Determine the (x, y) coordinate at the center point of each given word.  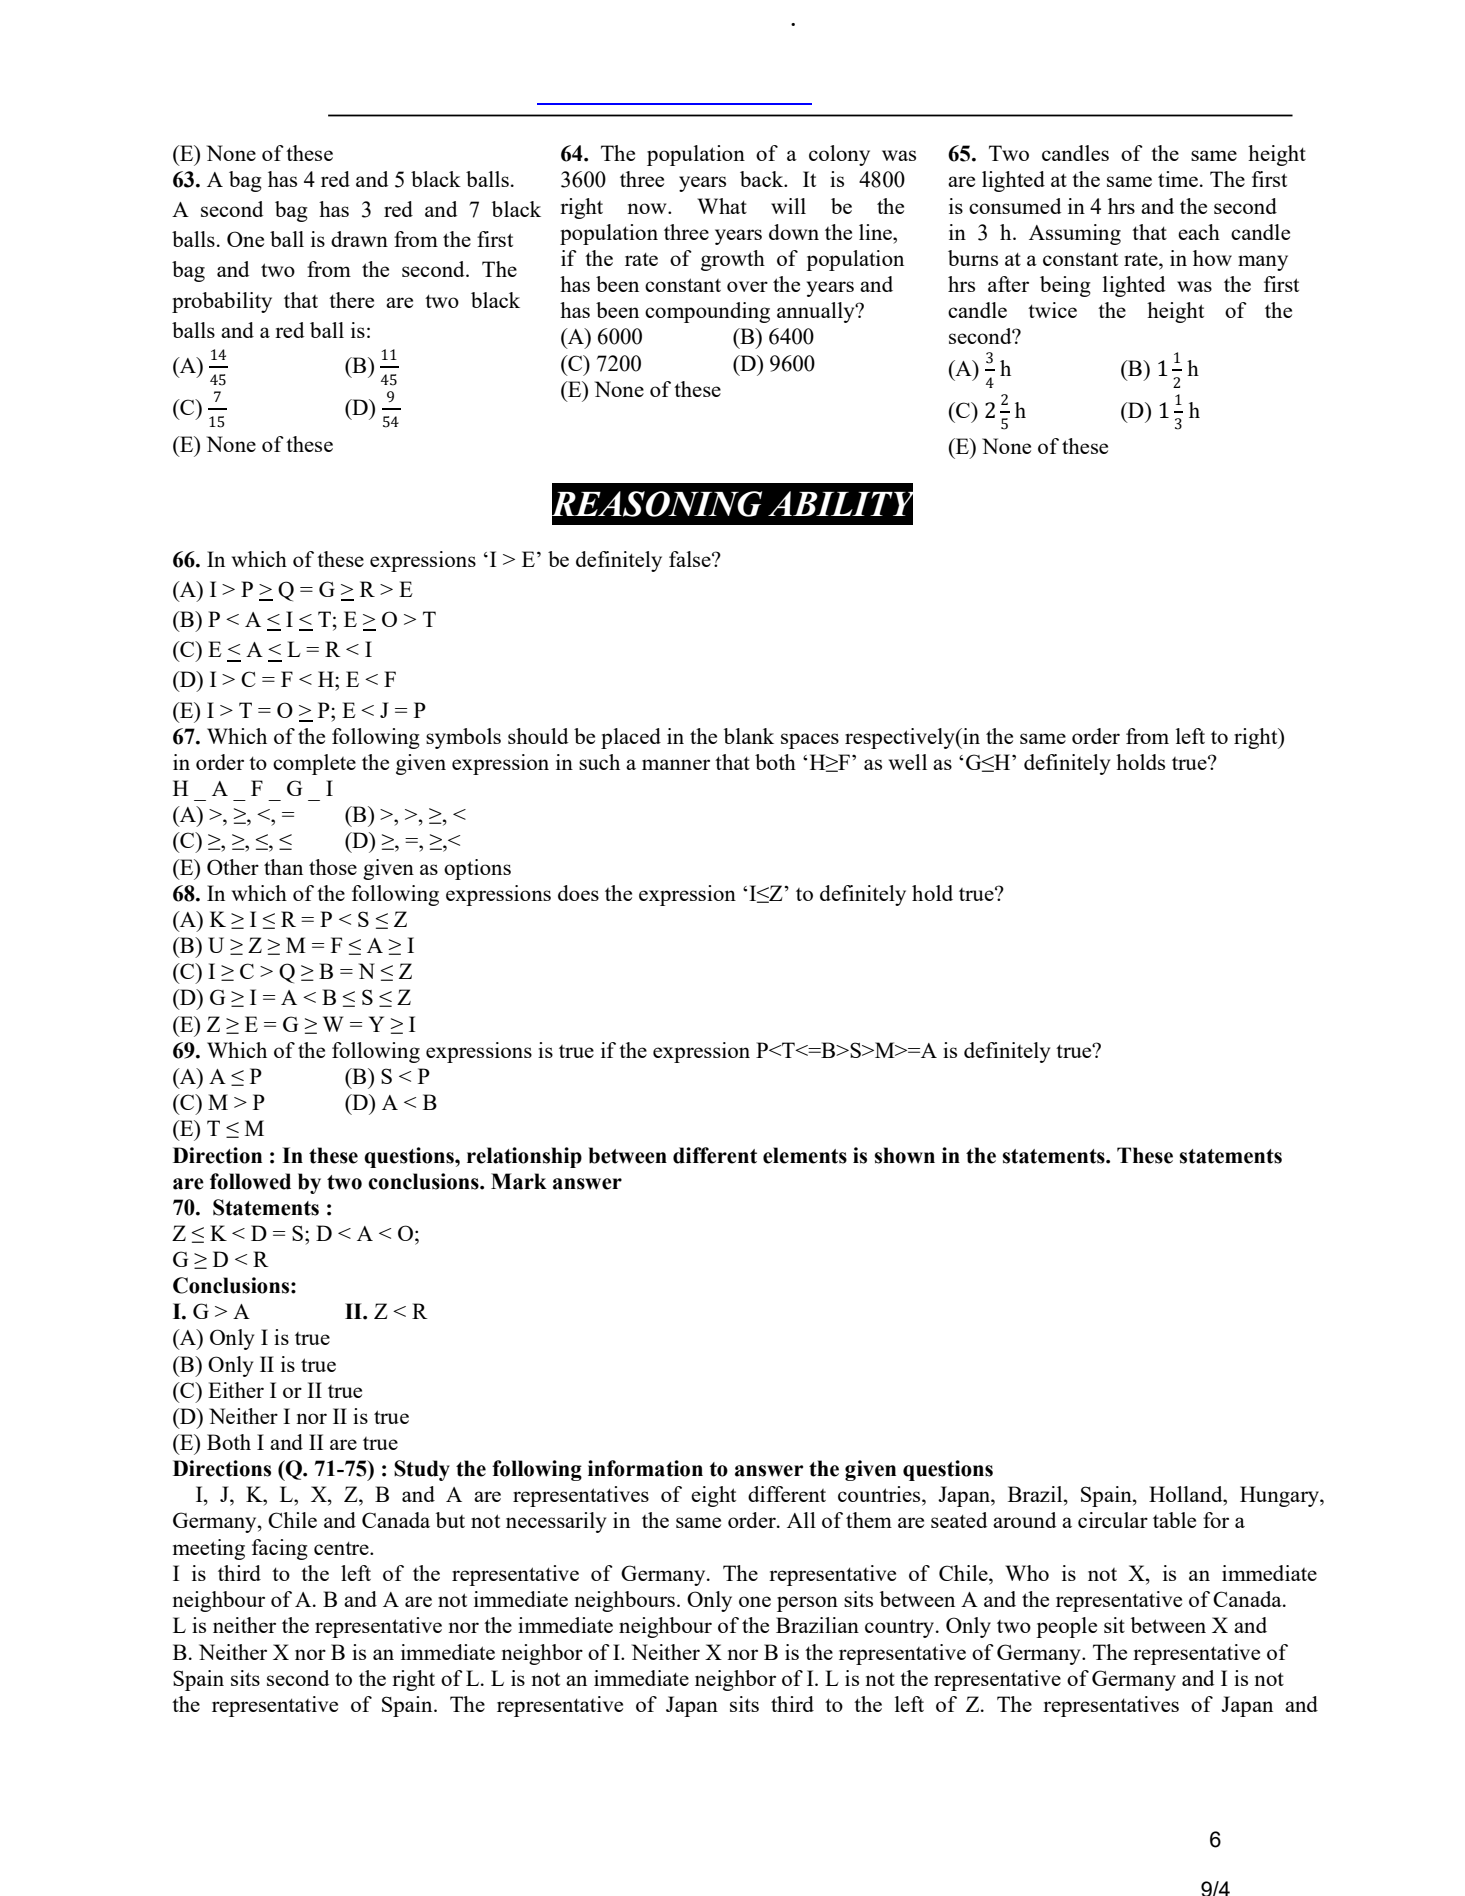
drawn (359, 239)
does (578, 893)
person (807, 1604)
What (722, 206)
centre (342, 1548)
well (908, 762)
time (1178, 179)
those (333, 867)
